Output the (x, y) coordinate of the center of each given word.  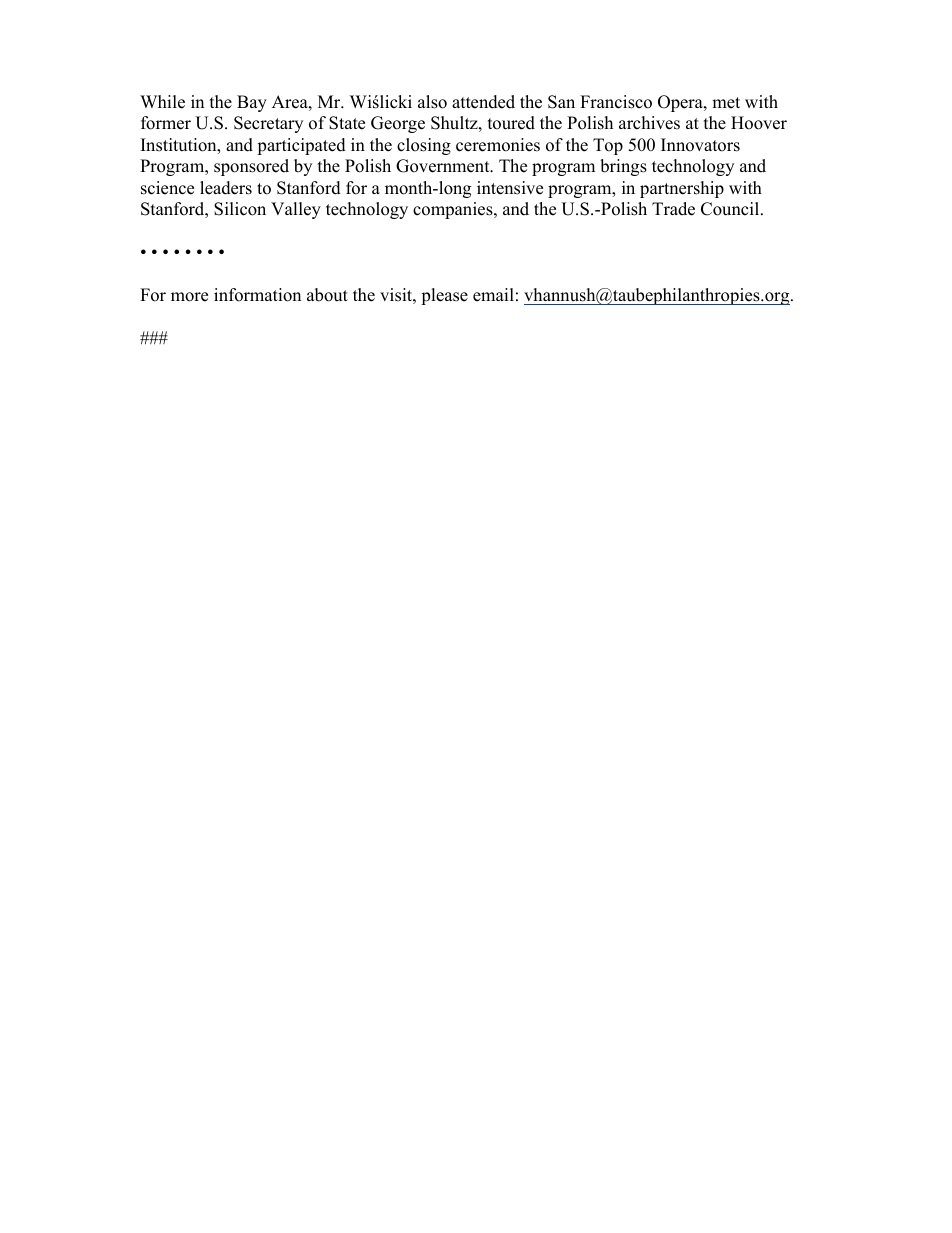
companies (454, 210)
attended (483, 102)
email (493, 295)
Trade (673, 209)
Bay (252, 103)
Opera (681, 103)
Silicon (240, 209)
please (444, 296)
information (257, 295)
